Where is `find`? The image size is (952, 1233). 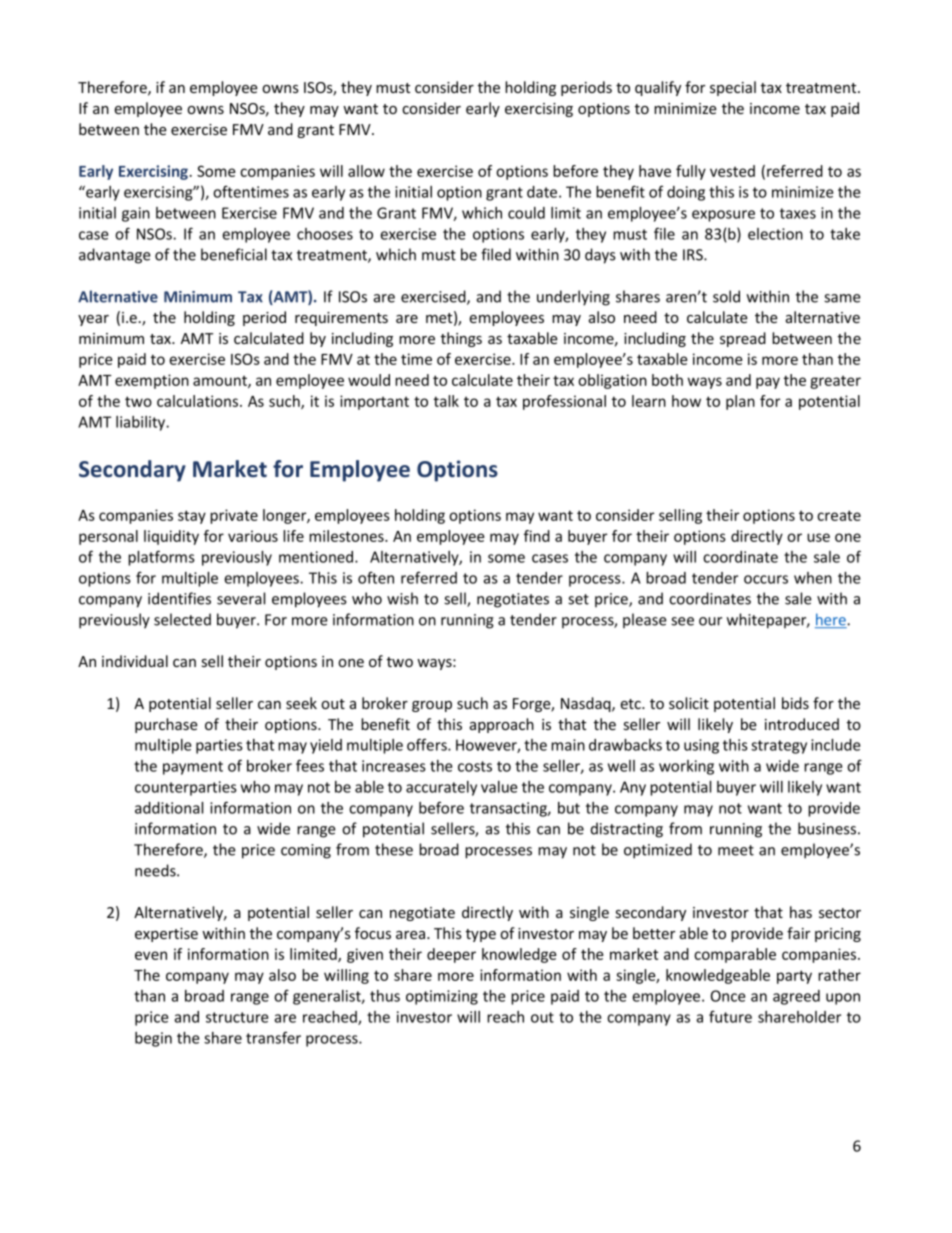
find is located at coordinates (537, 536).
